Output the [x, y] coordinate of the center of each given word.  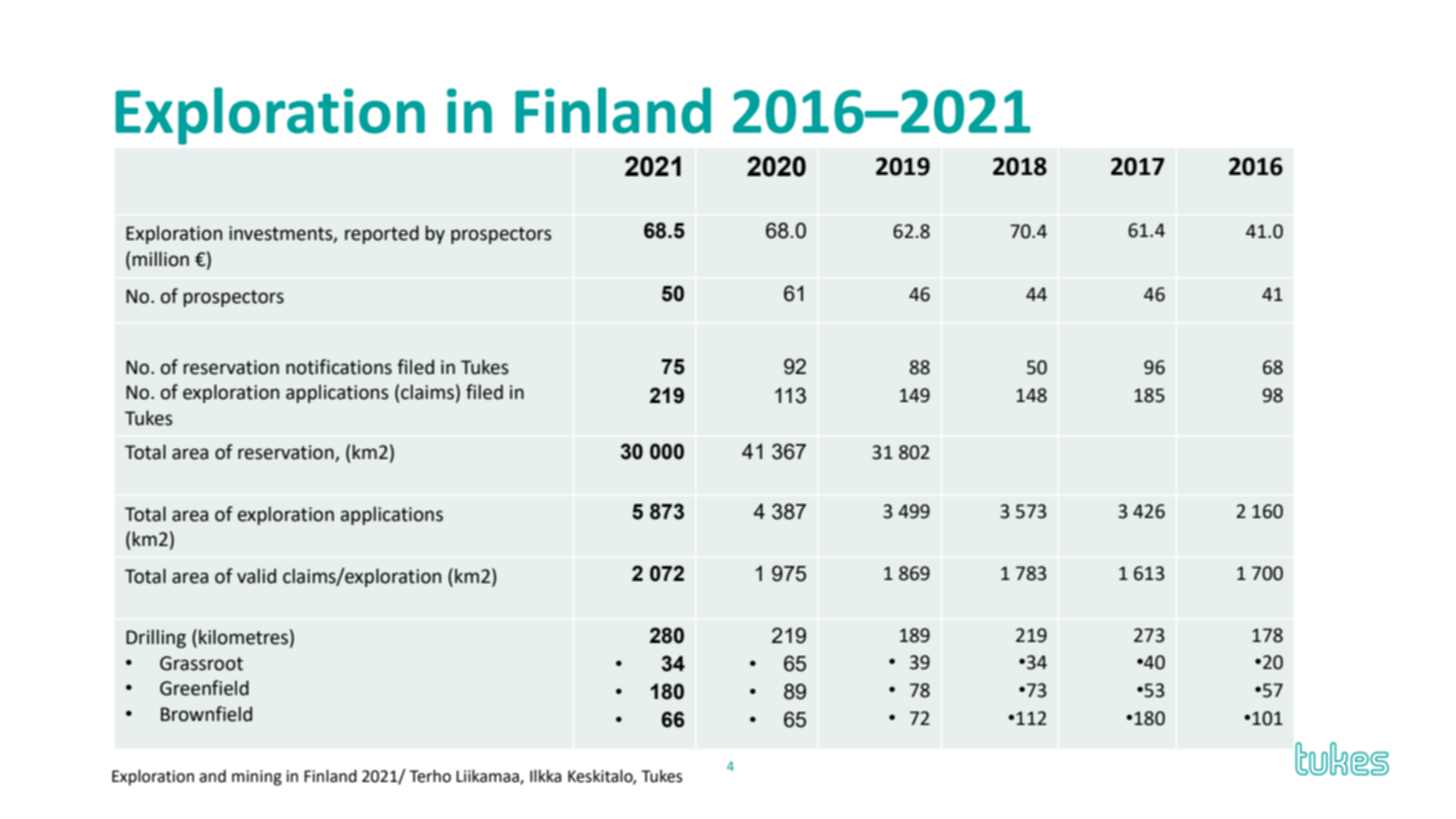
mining [257, 778]
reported [382, 234]
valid [256, 576]
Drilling [156, 638]
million [161, 259]
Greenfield [204, 688]
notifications [339, 367]
